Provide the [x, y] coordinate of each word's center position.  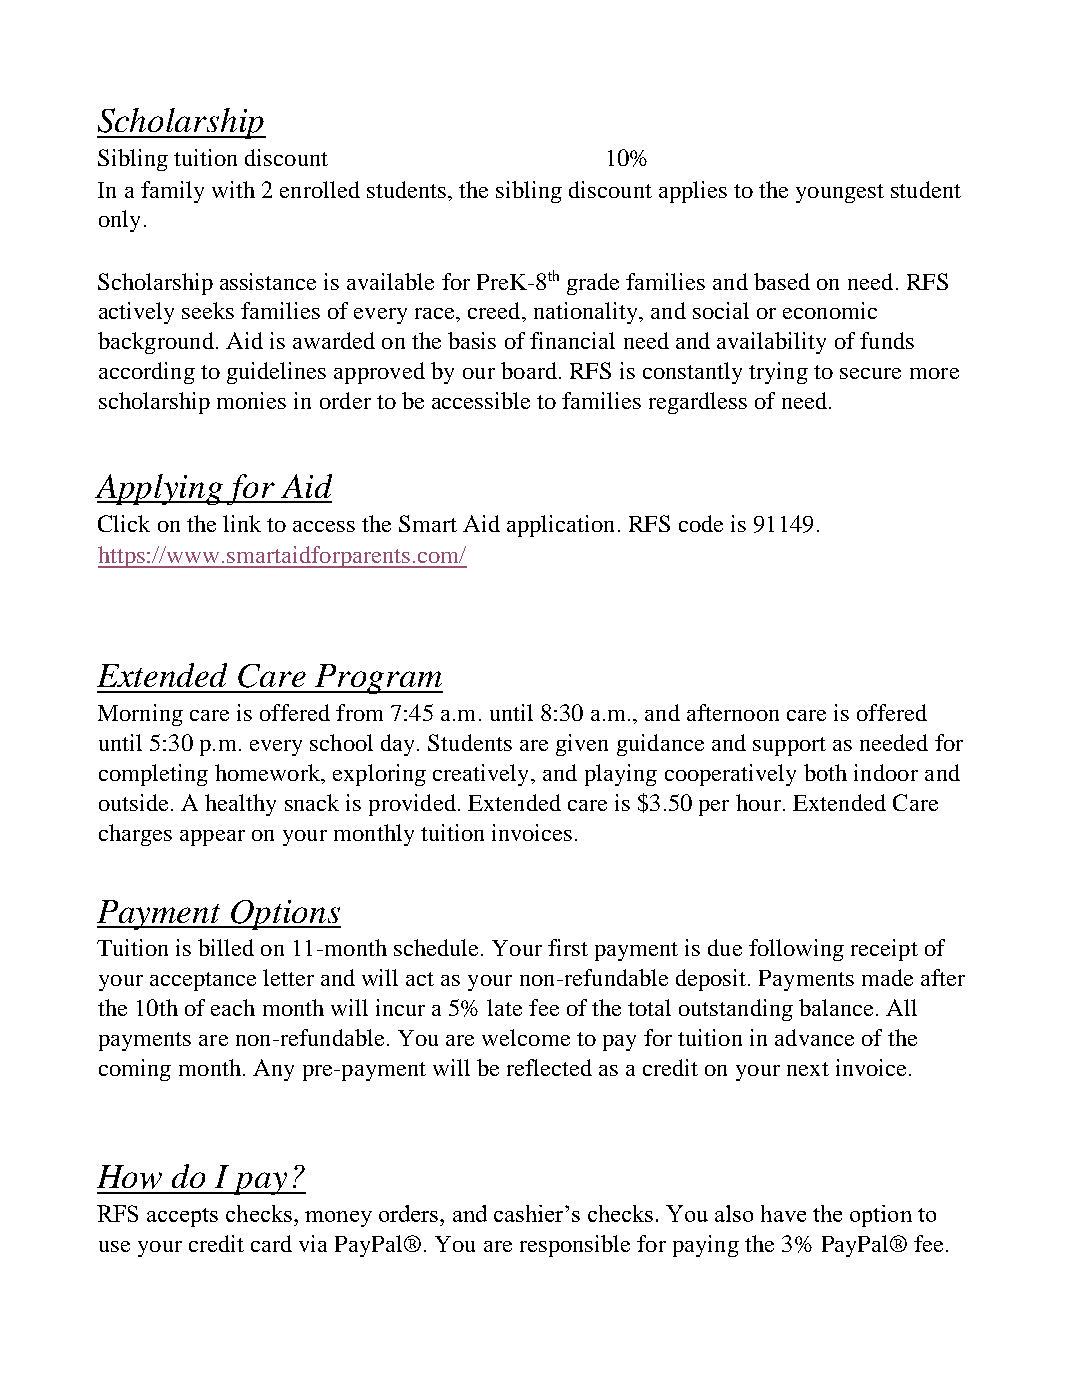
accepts [182, 1217]
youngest [840, 193]
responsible [575, 1246]
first [568, 947]
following [796, 950]
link [242, 523]
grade [593, 284]
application [560, 526]
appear [212, 838]
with [233, 189]
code [701, 523]
